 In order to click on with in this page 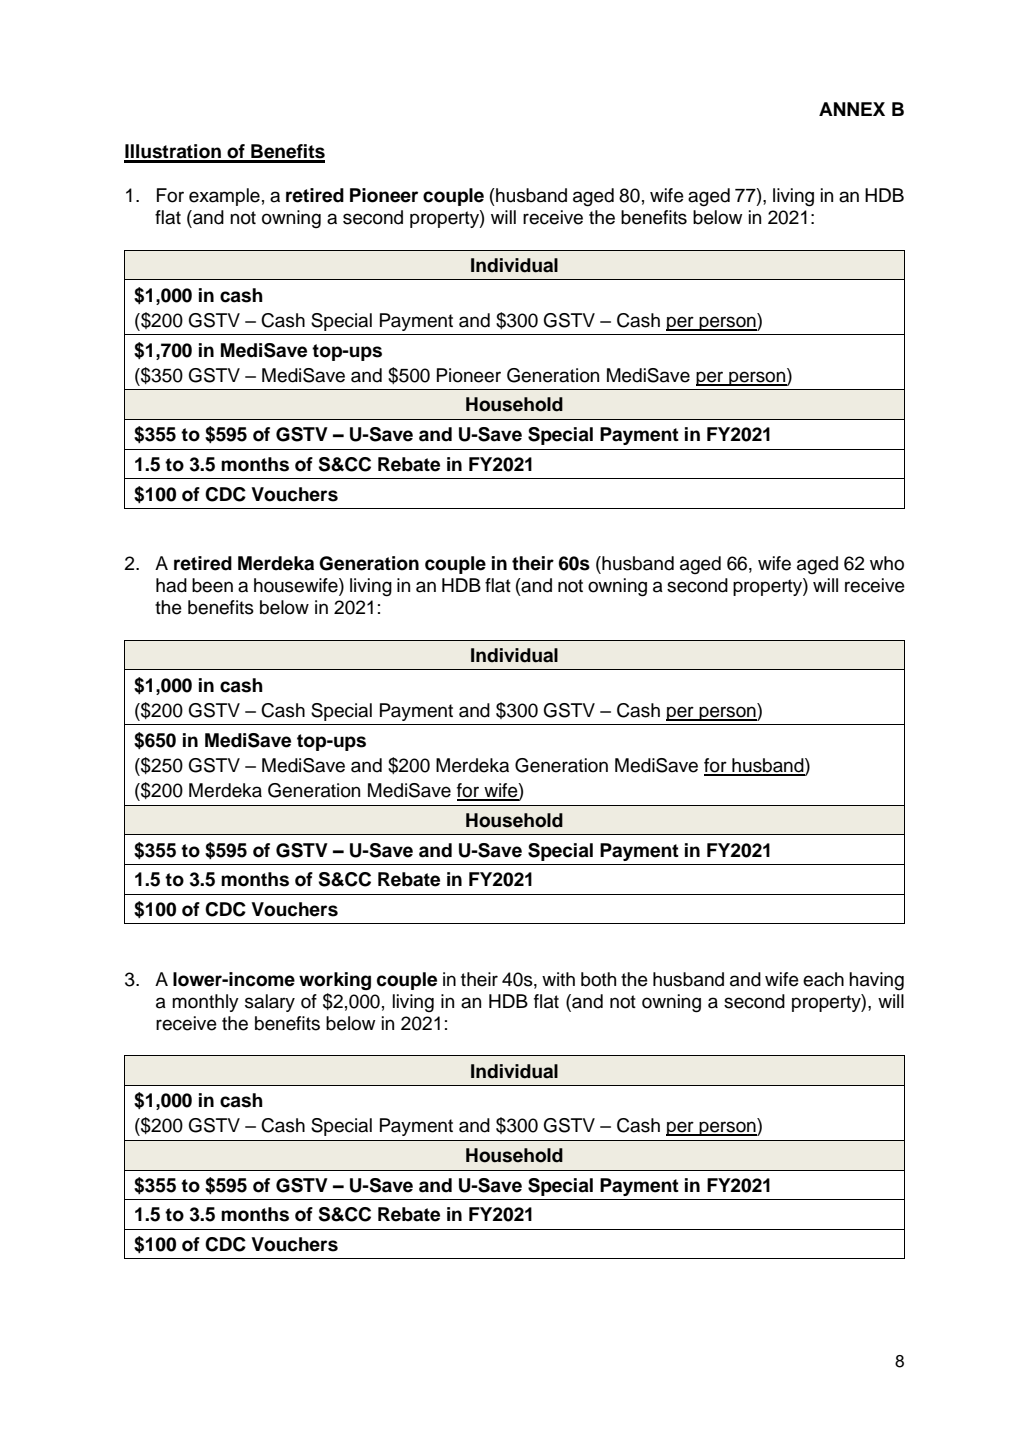, I will do `click(558, 979)`.
